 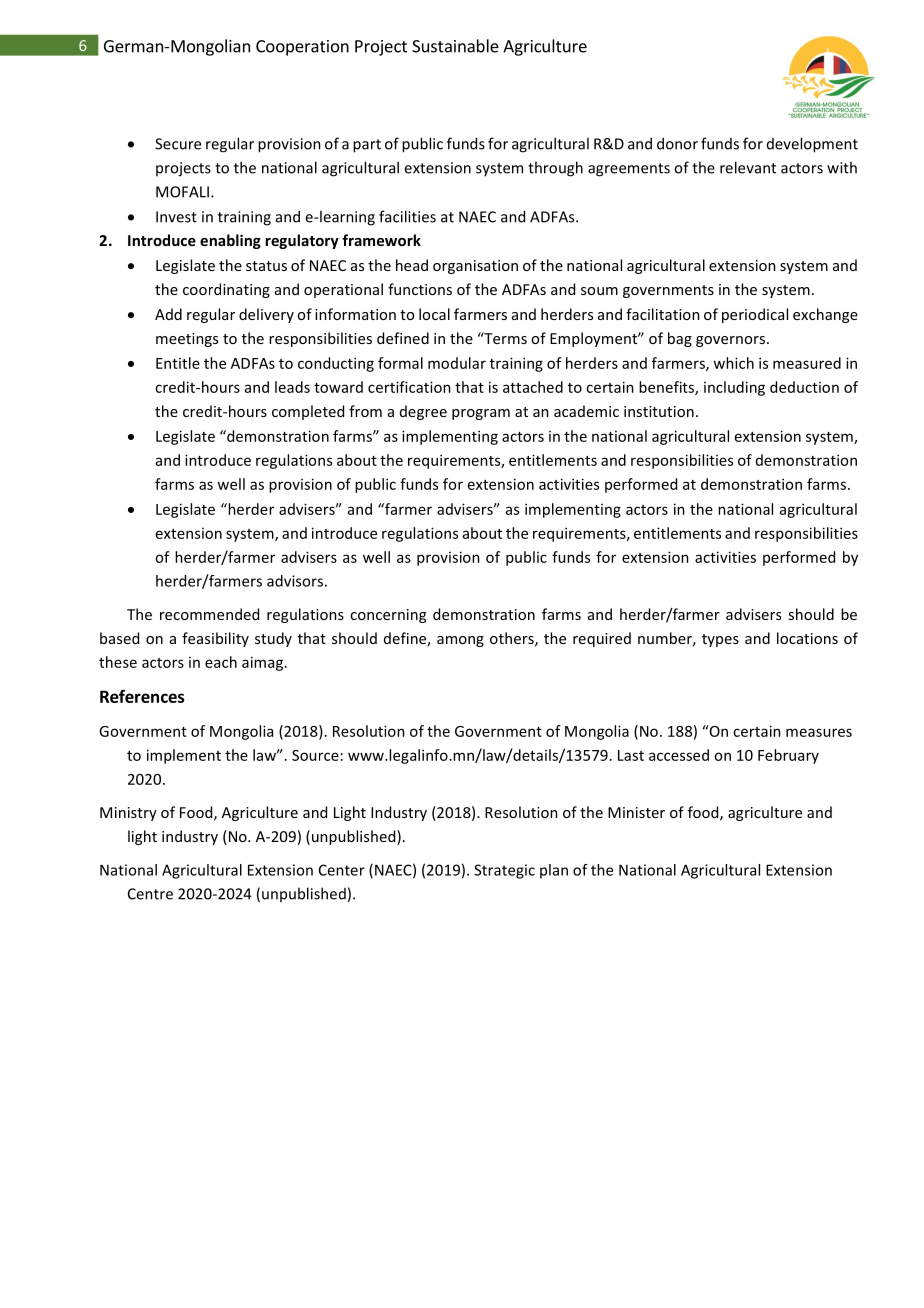 I want to click on Centre, so click(x=150, y=894).
